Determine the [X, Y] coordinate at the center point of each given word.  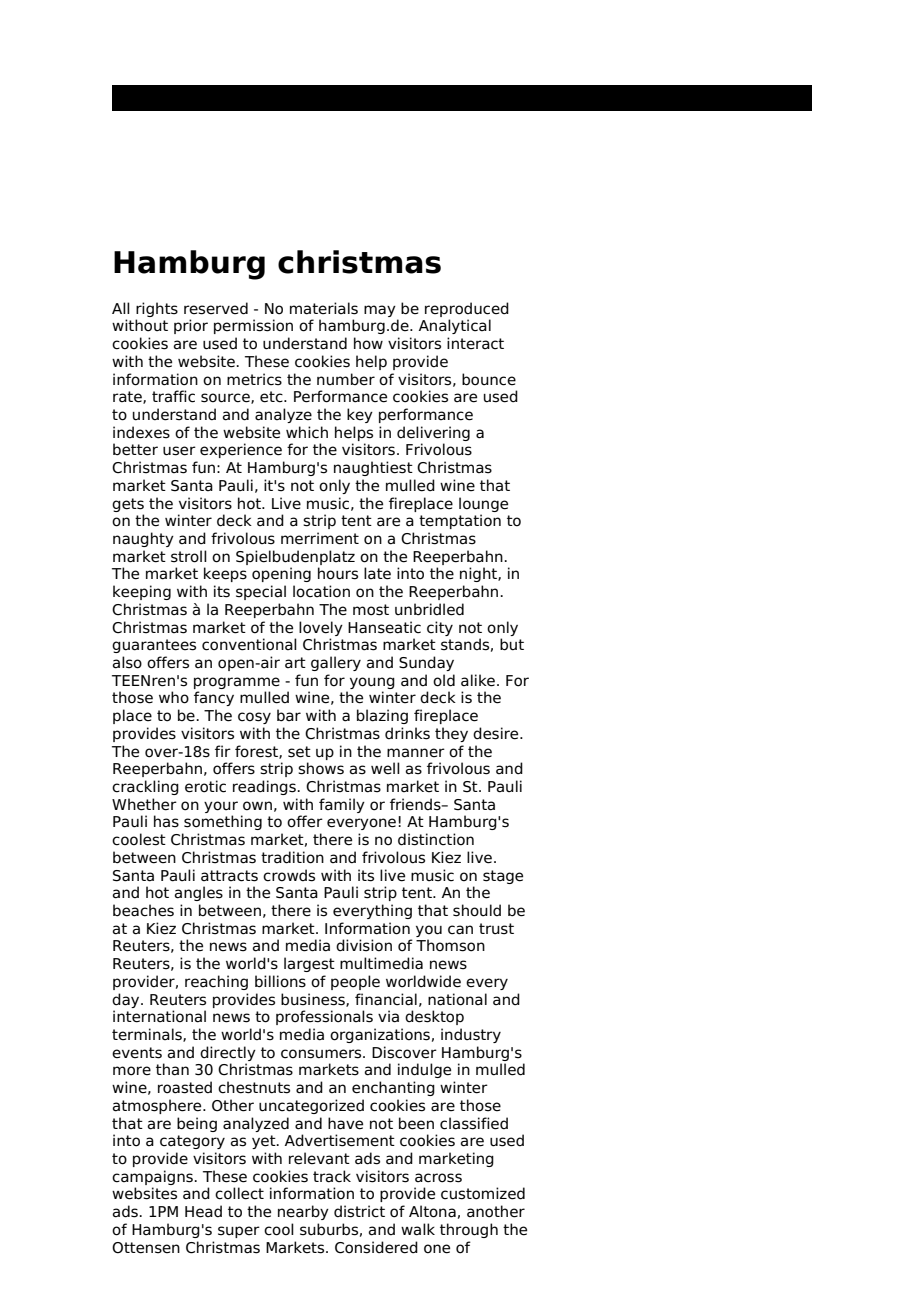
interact [475, 343]
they [451, 734]
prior [191, 326]
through [469, 1230]
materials [324, 308]
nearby [303, 1212]
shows [321, 768]
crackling [145, 787]
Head [203, 1211]
